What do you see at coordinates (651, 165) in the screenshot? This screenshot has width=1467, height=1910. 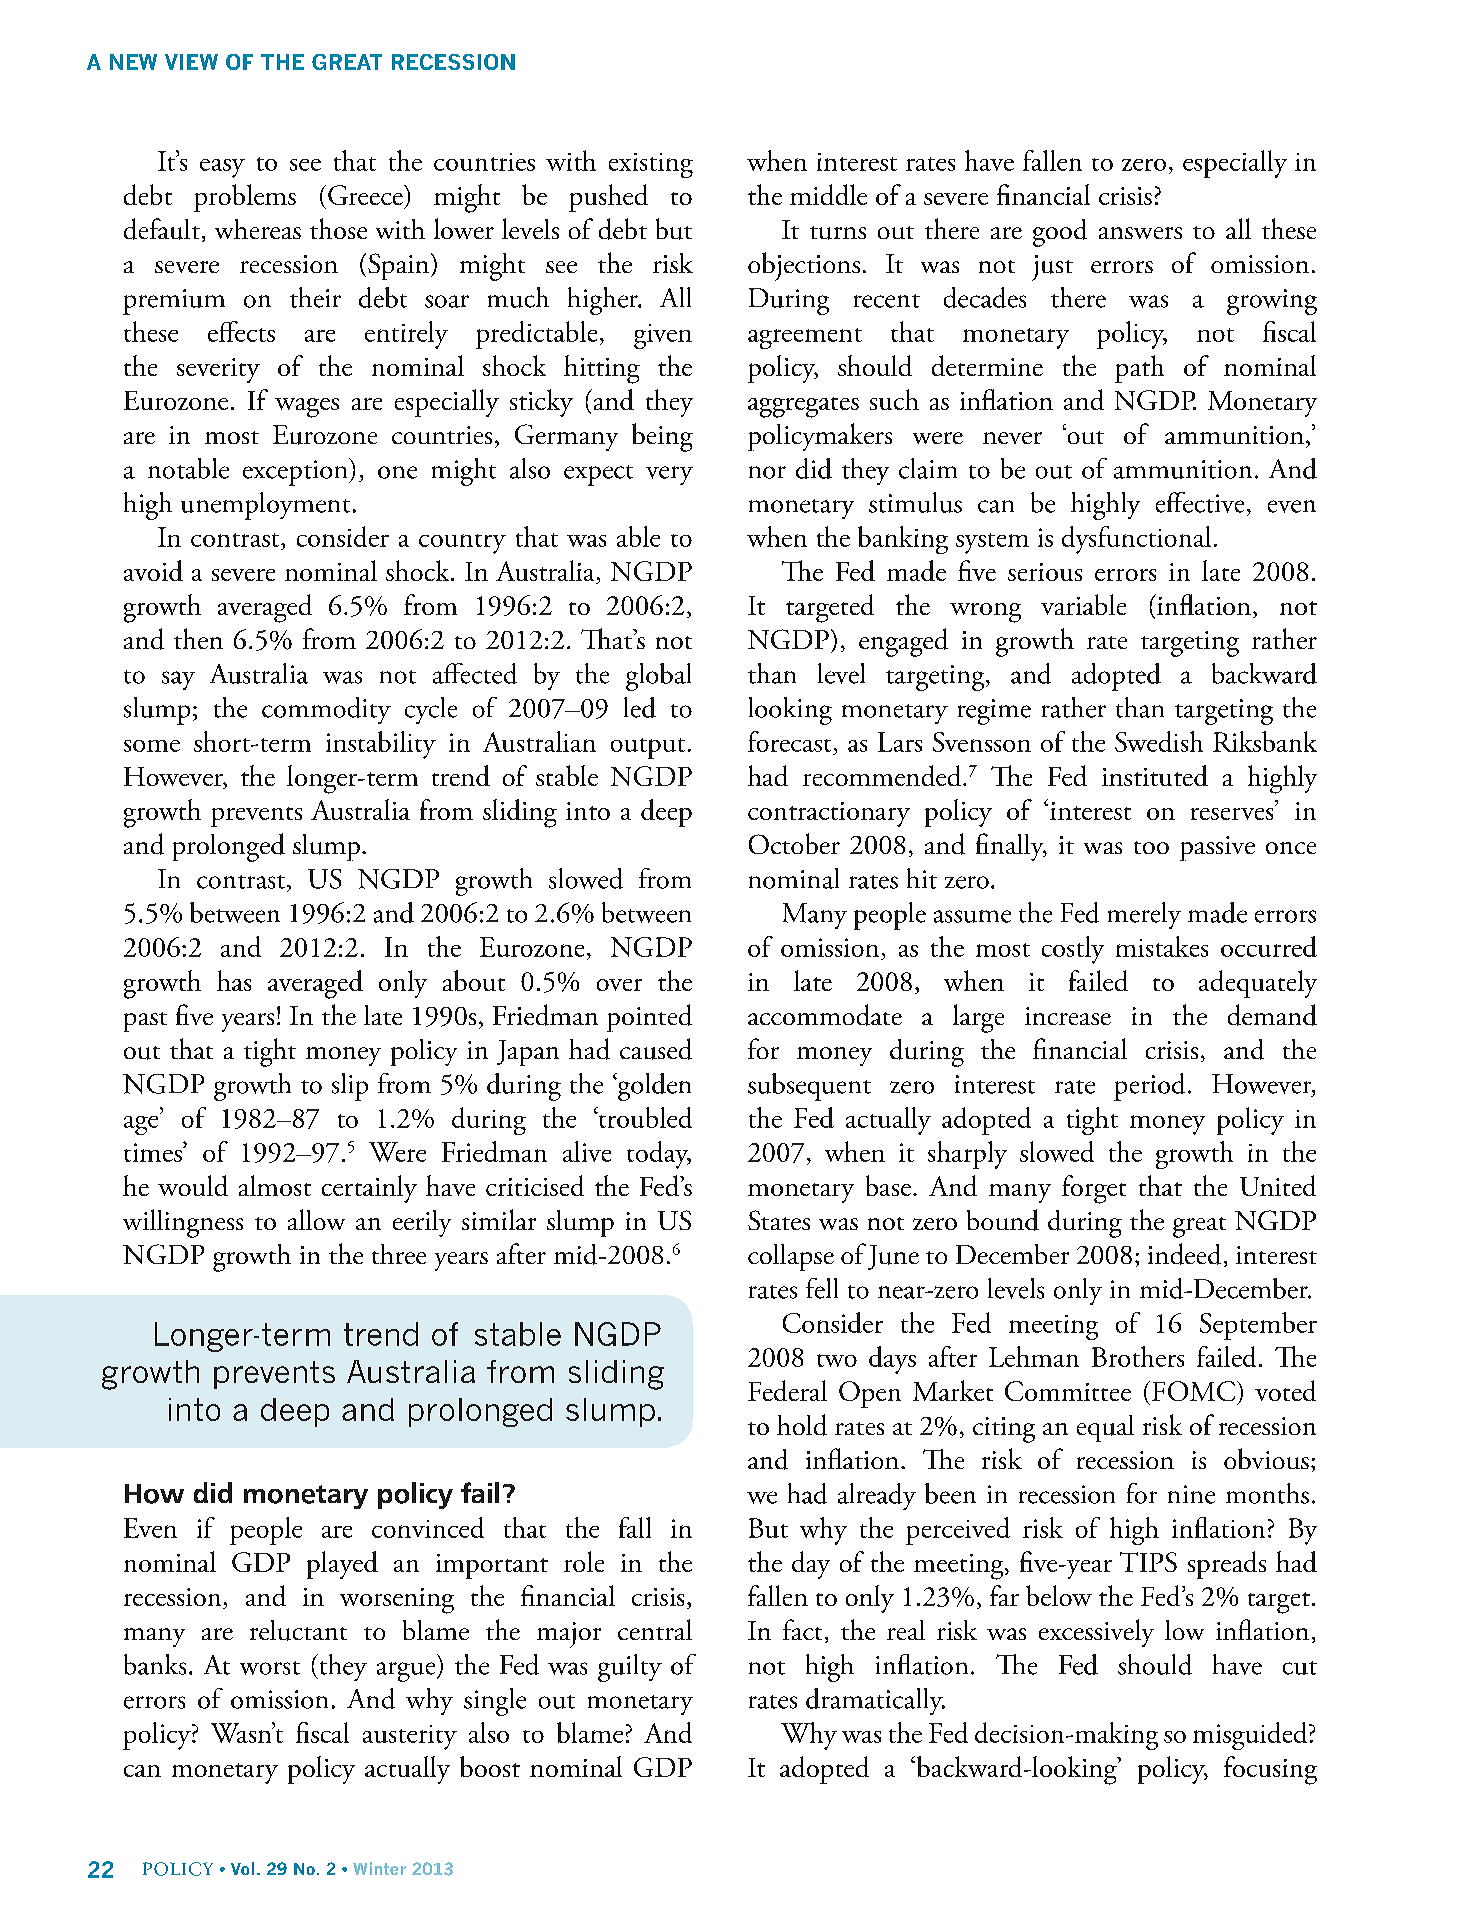 I see `existing` at bounding box center [651, 165].
